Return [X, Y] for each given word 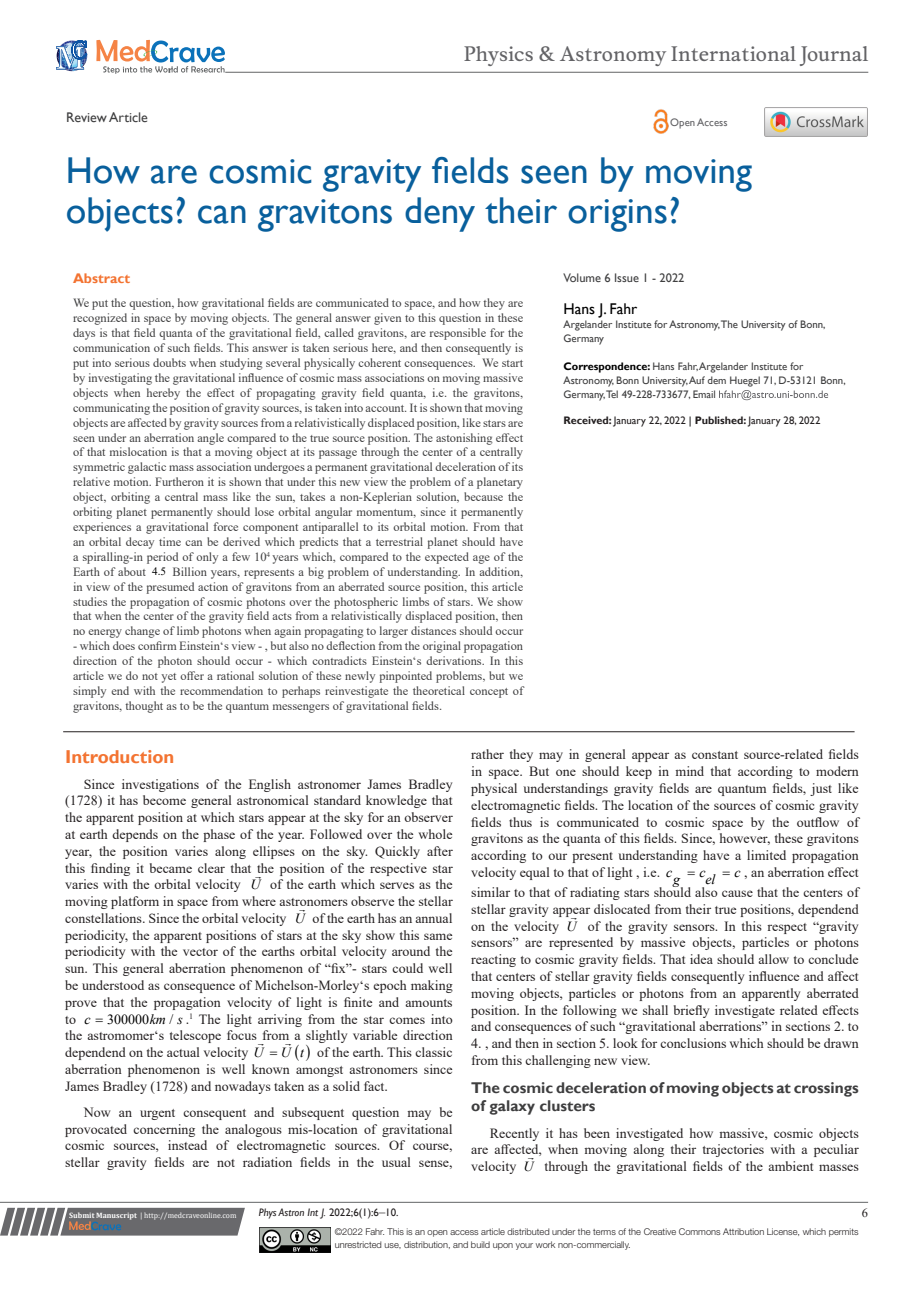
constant [715, 755]
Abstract [101, 278]
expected [447, 558]
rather [487, 754]
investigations [160, 785]
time [170, 541]
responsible [458, 334]
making [432, 986]
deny [440, 214]
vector [200, 952]
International [733, 53]
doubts [169, 362]
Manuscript [116, 1216]
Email [704, 394]
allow [773, 959]
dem [716, 380]
